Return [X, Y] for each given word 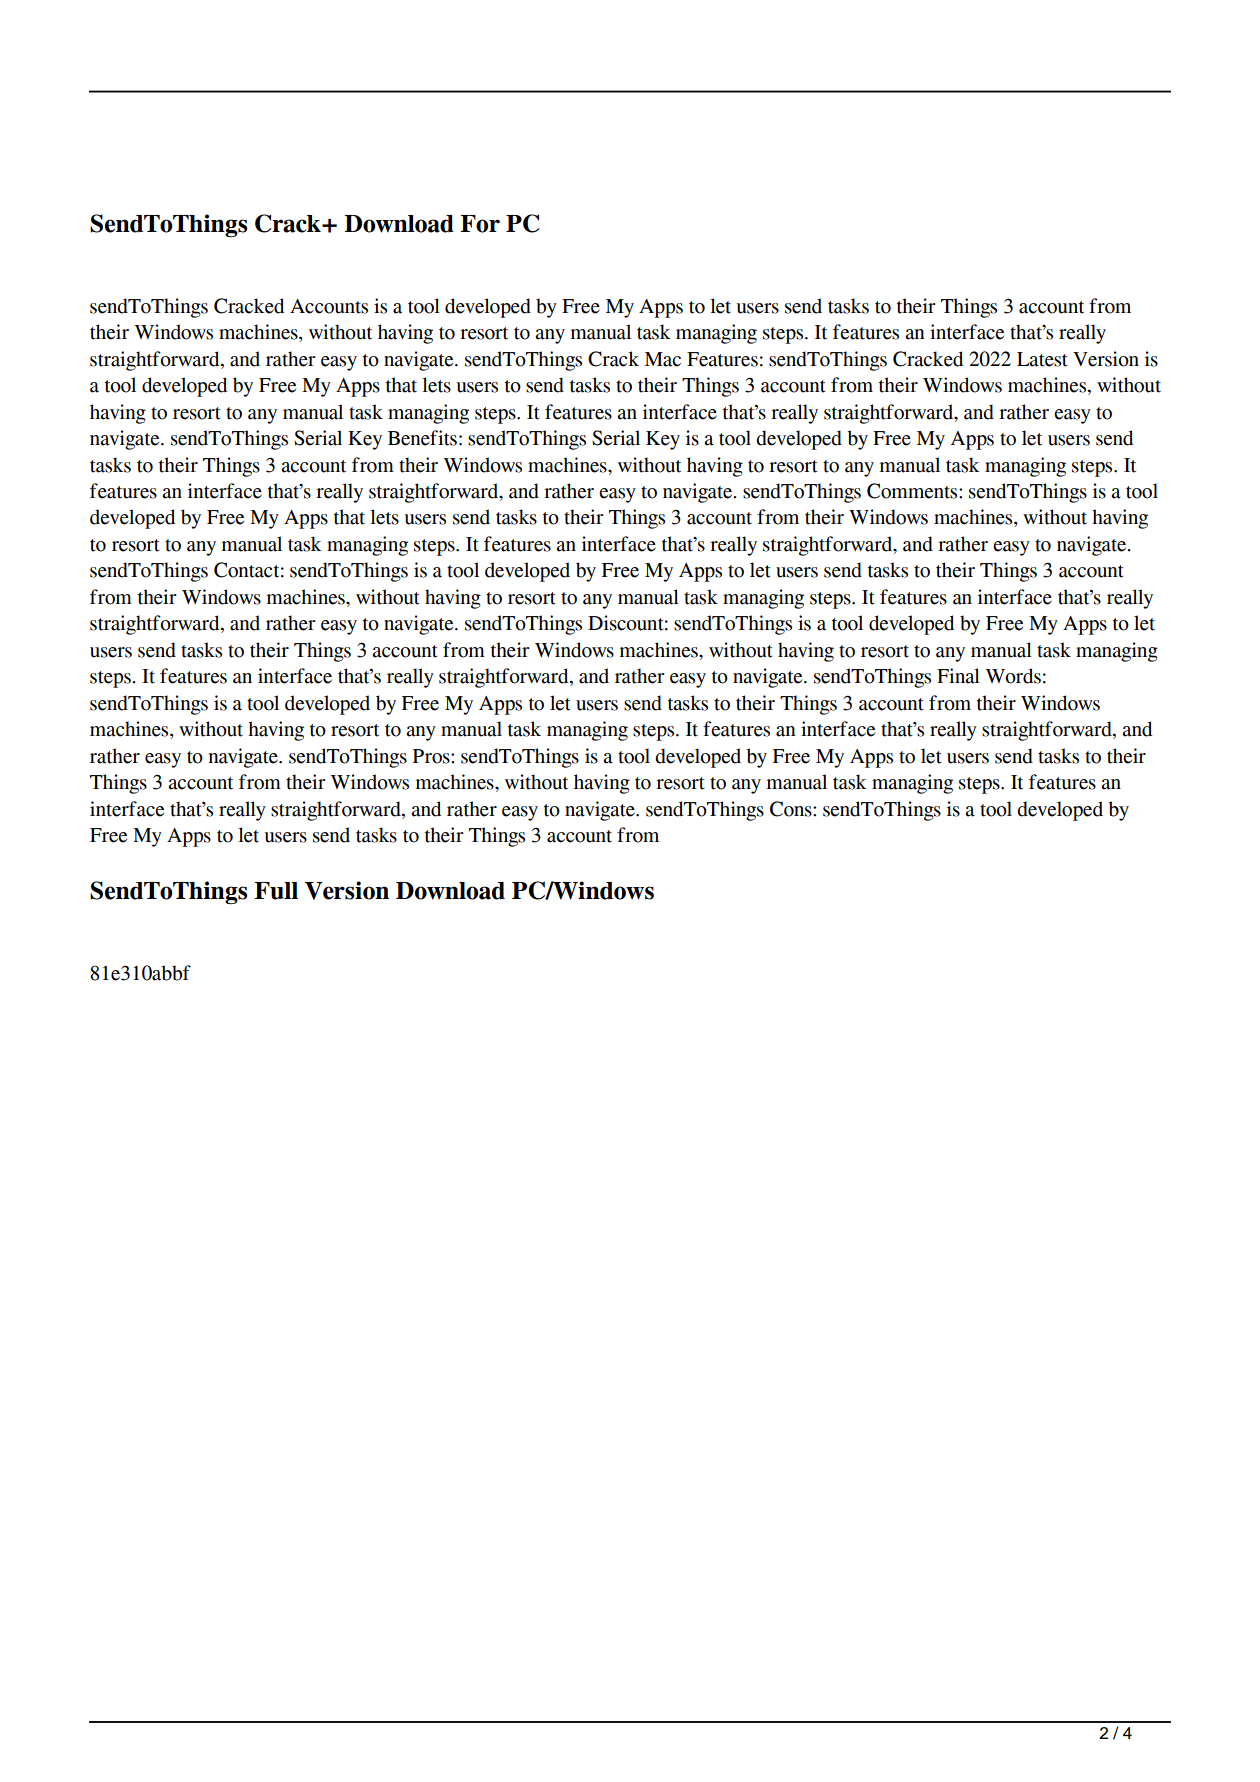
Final [958, 676]
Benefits [422, 438]
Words [1013, 676]
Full [276, 891]
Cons [792, 809]
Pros [432, 756]
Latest [1042, 359]
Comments [913, 491]
